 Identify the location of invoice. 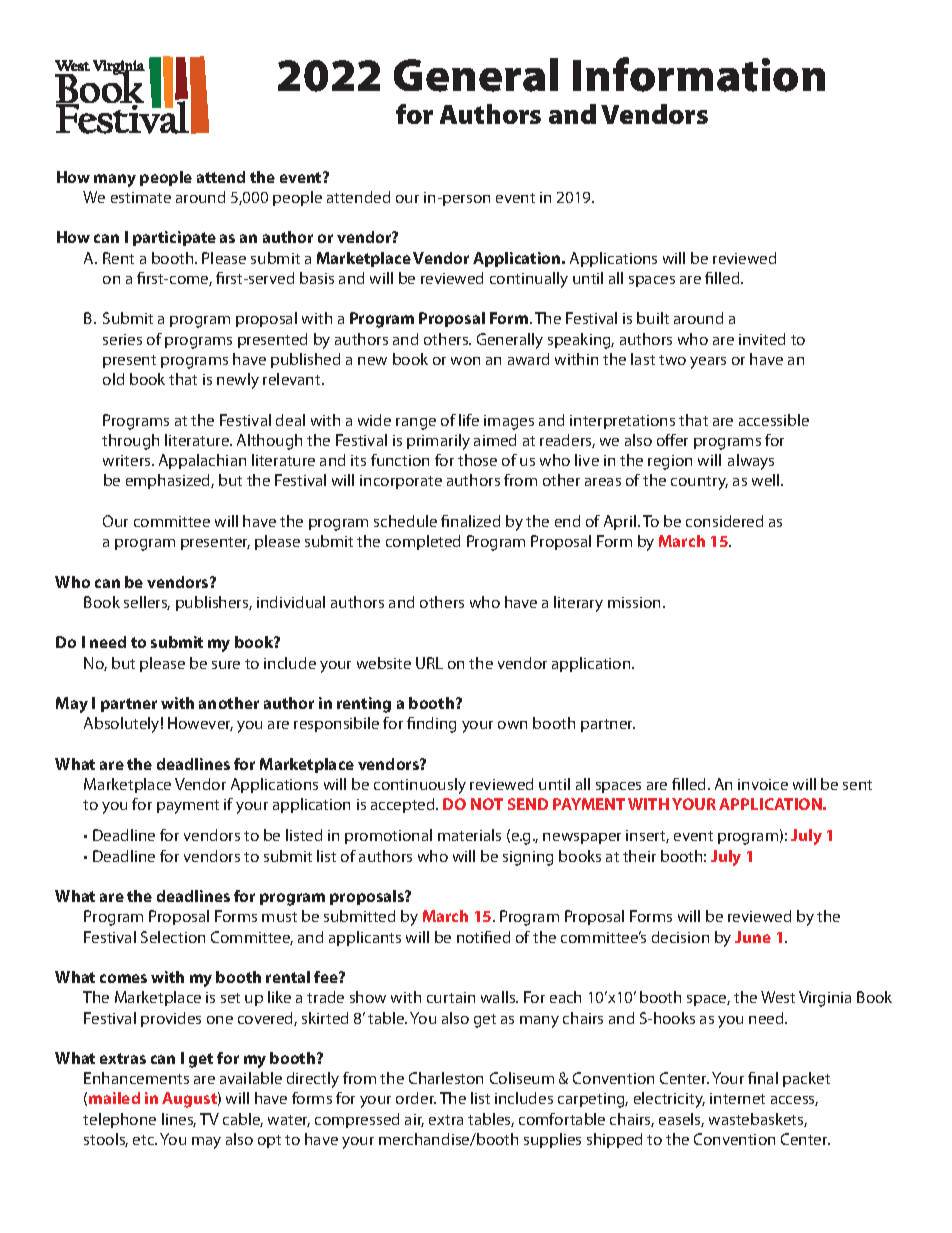
(763, 784).
